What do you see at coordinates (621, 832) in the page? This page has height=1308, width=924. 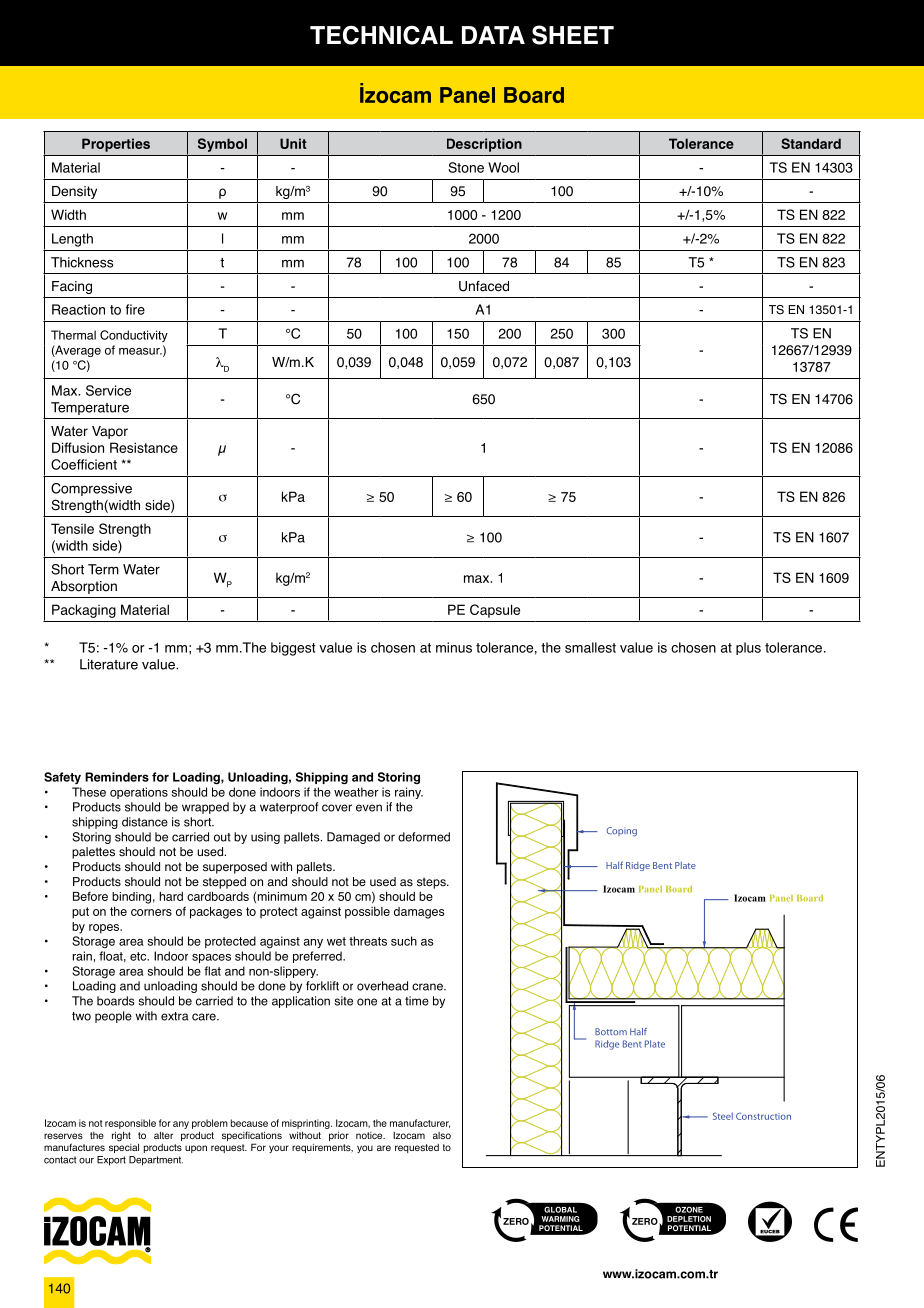 I see `Coping` at bounding box center [621, 832].
